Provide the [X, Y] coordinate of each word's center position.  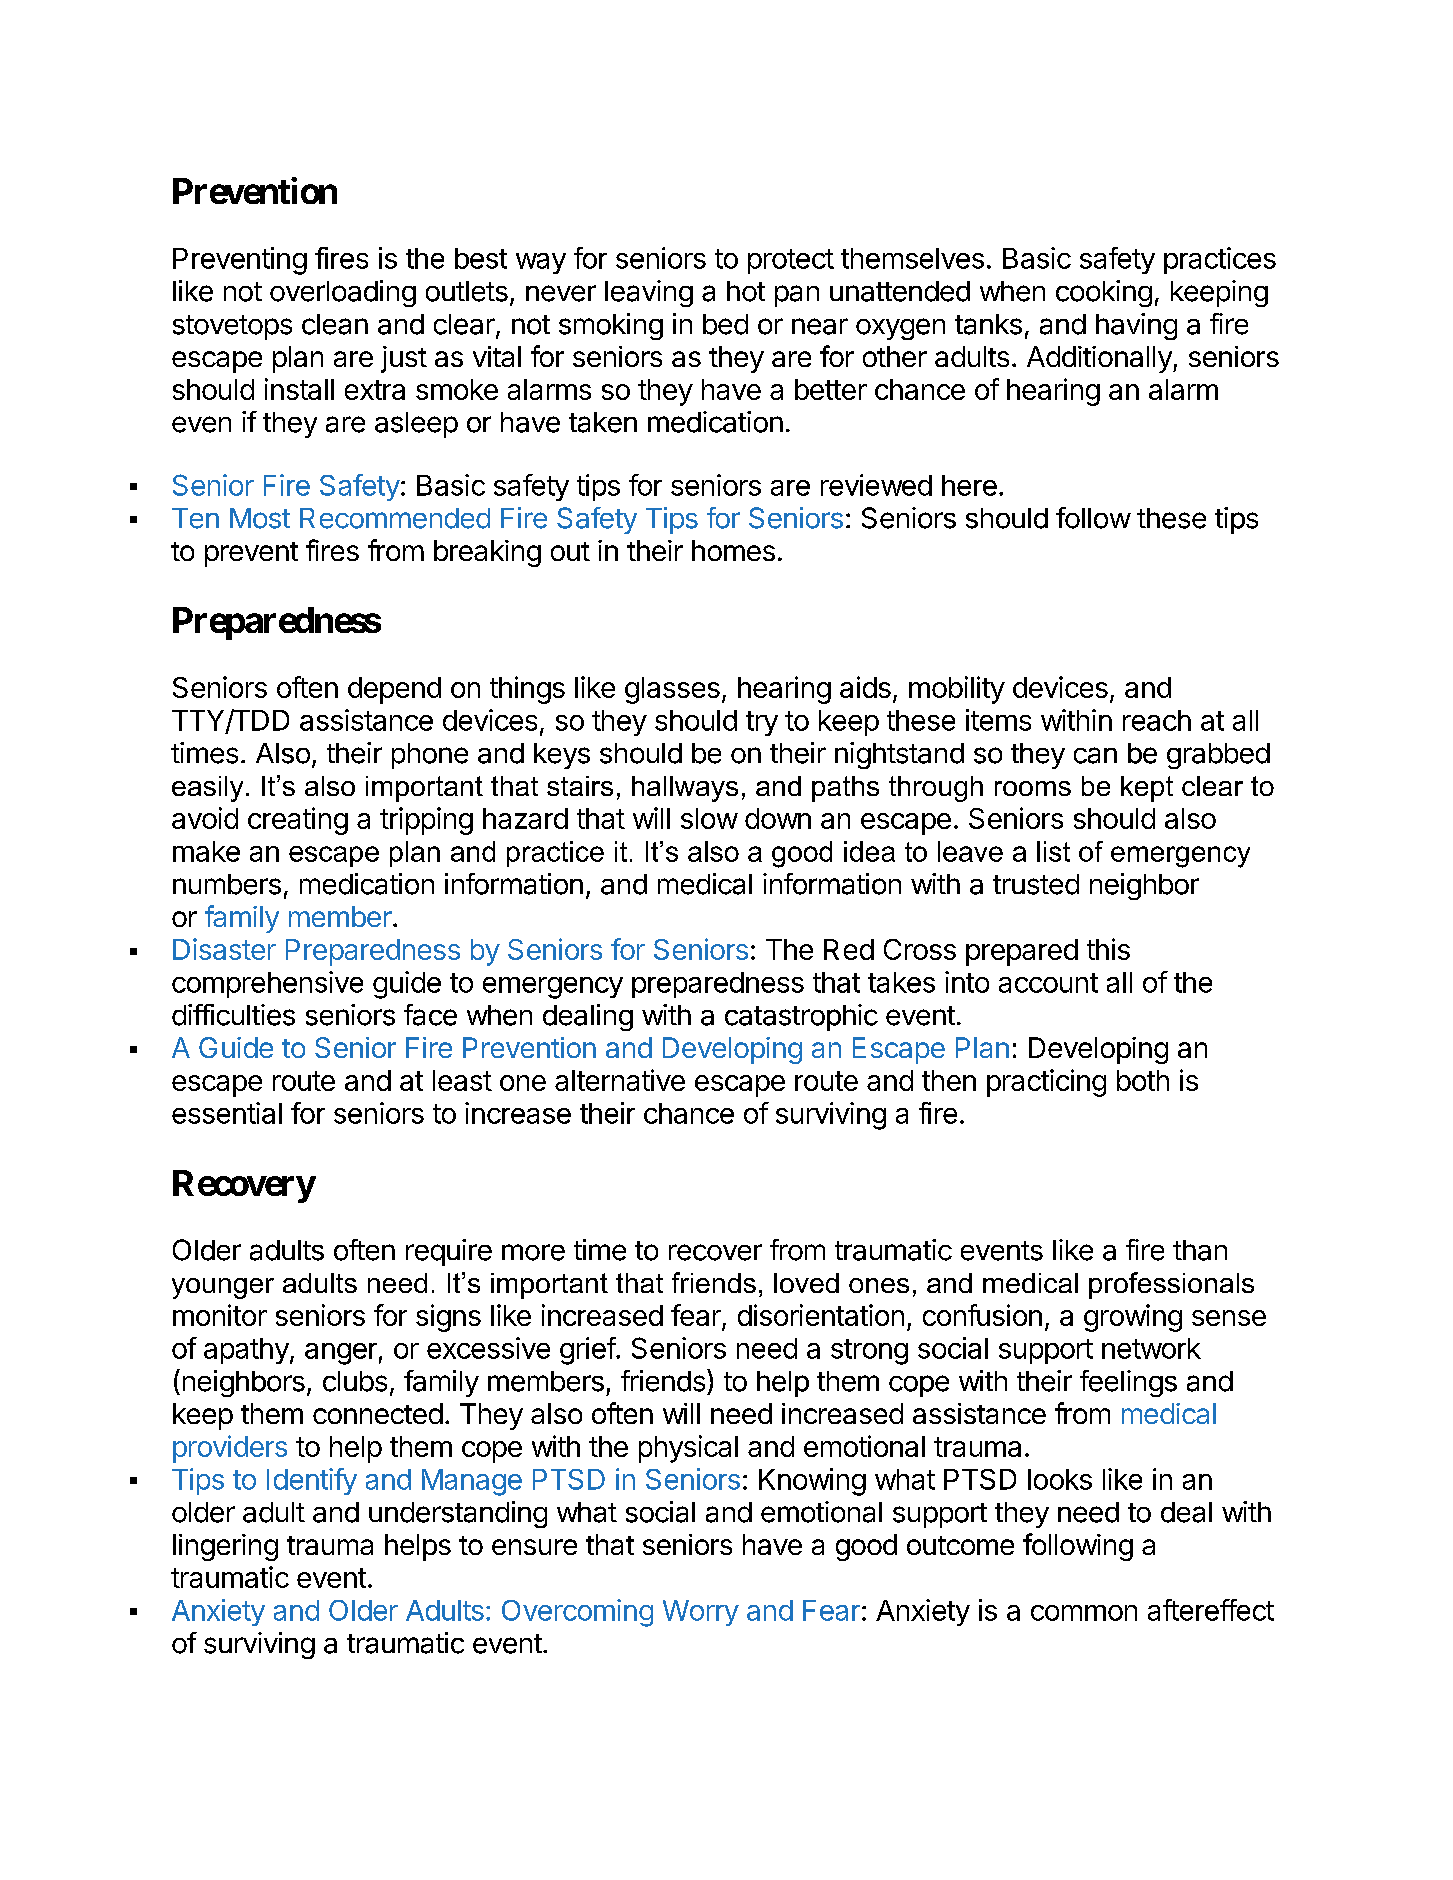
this [1108, 949]
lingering [225, 1547]
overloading [343, 293]
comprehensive [267, 984]
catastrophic [801, 1017]
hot [746, 291]
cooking [1104, 293]
